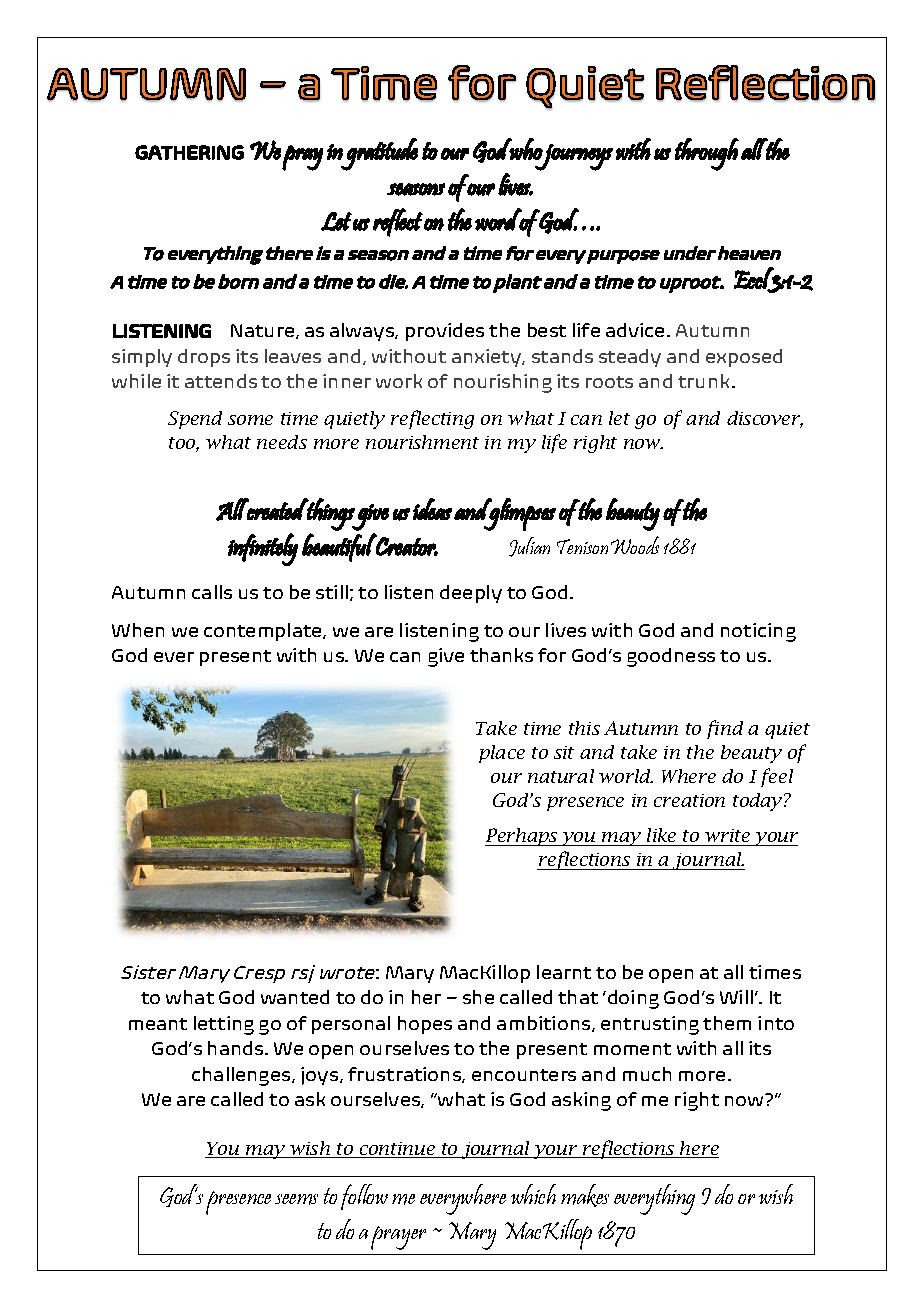 The width and height of the screenshot is (924, 1308). Describe the element at coordinates (517, 283) in the screenshot. I see `plant` at that location.
